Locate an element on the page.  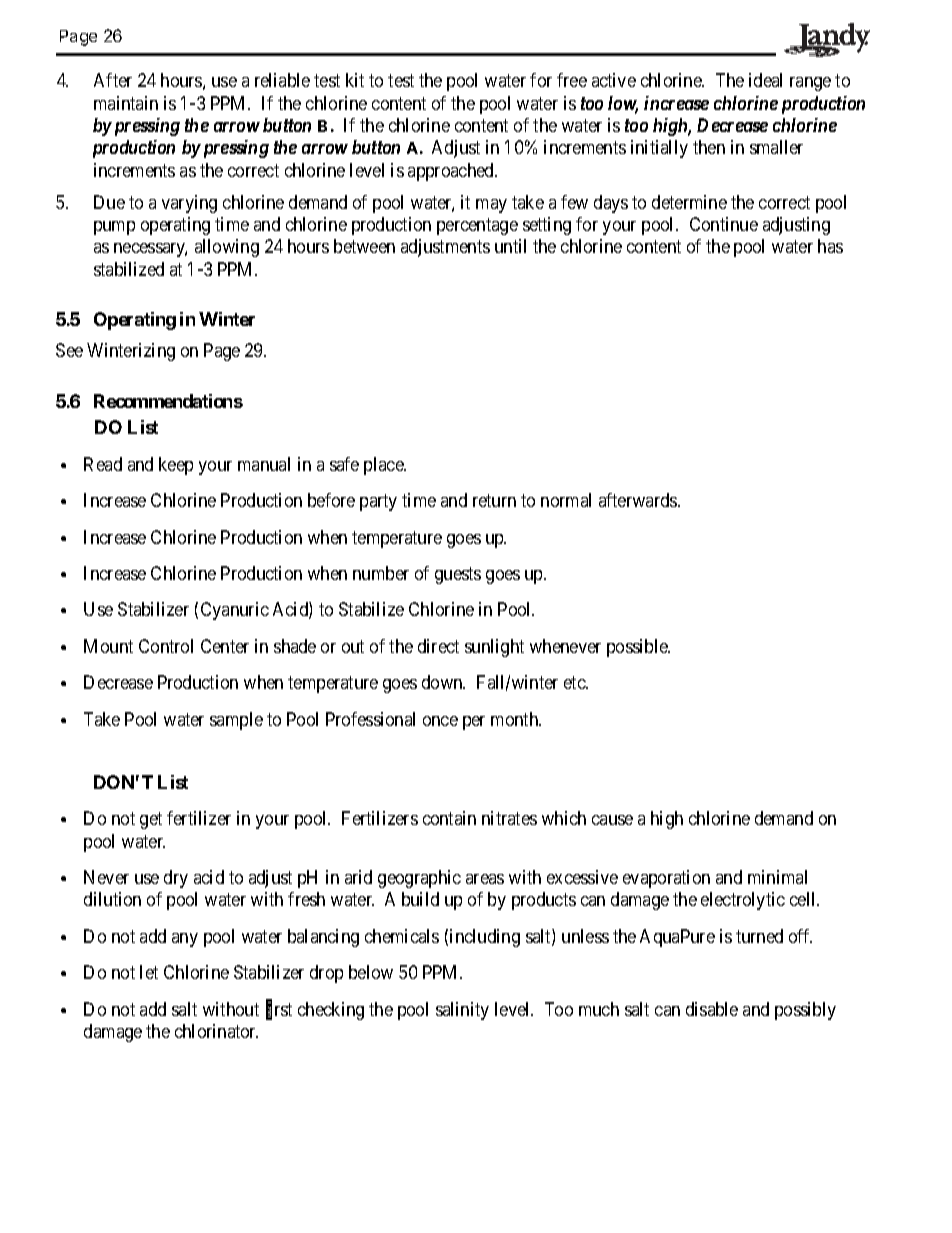
minimal is located at coordinates (777, 877).
